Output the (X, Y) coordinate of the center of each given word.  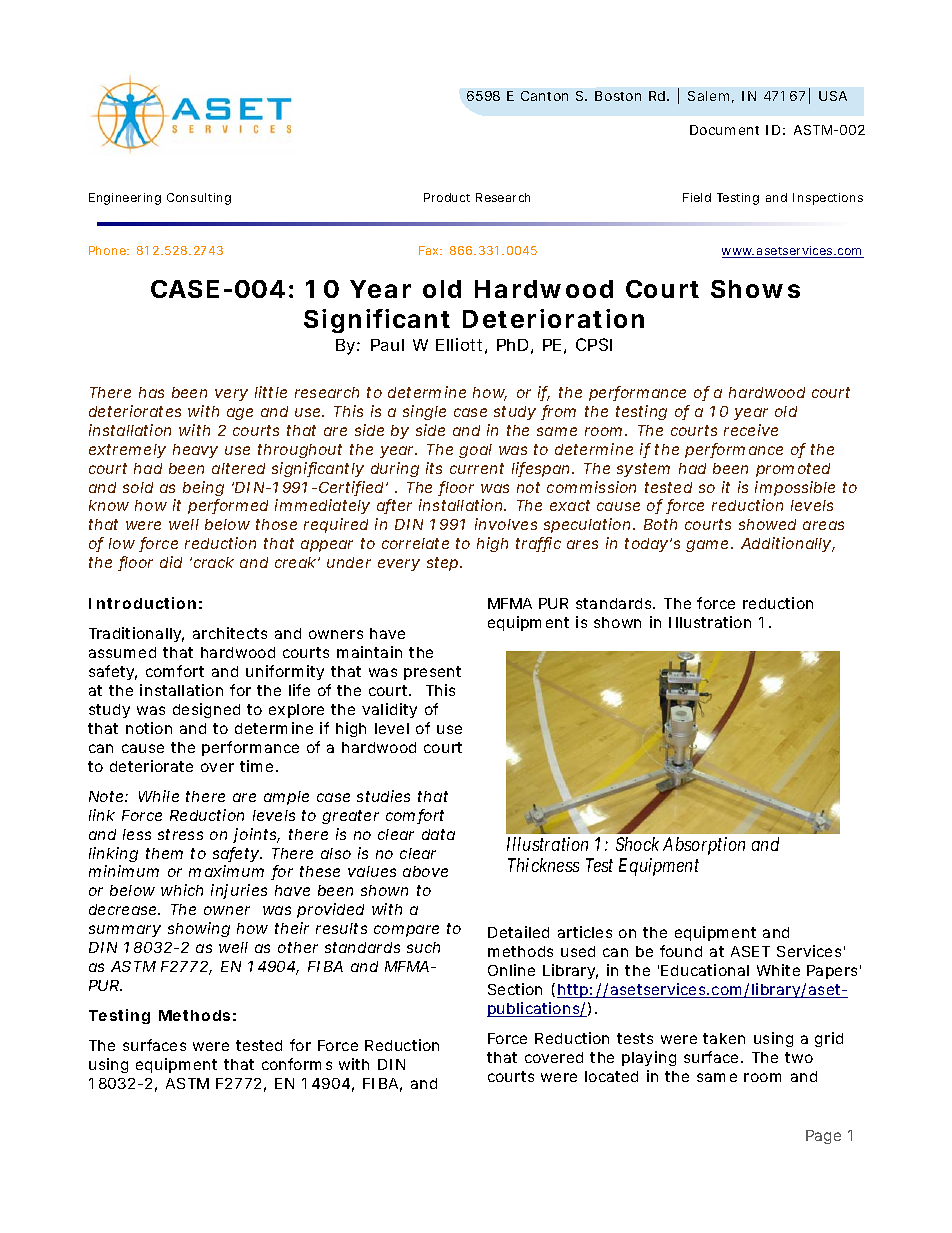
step (442, 564)
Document (724, 130)
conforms (297, 1064)
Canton (544, 96)
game (707, 546)
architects (230, 633)
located (611, 1076)
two (799, 1057)
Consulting (199, 199)
